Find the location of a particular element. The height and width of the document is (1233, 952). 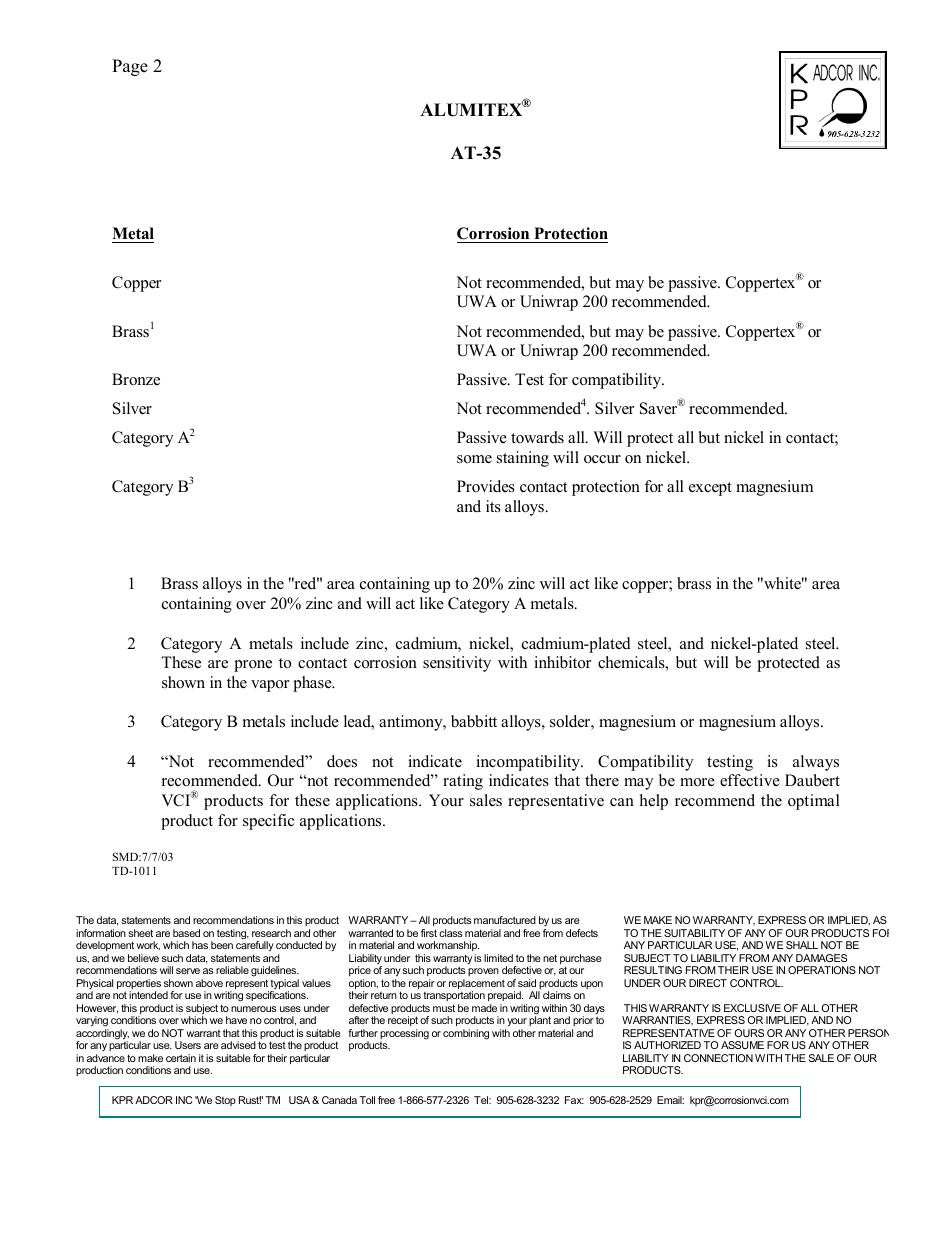

Page is located at coordinates (130, 67).
